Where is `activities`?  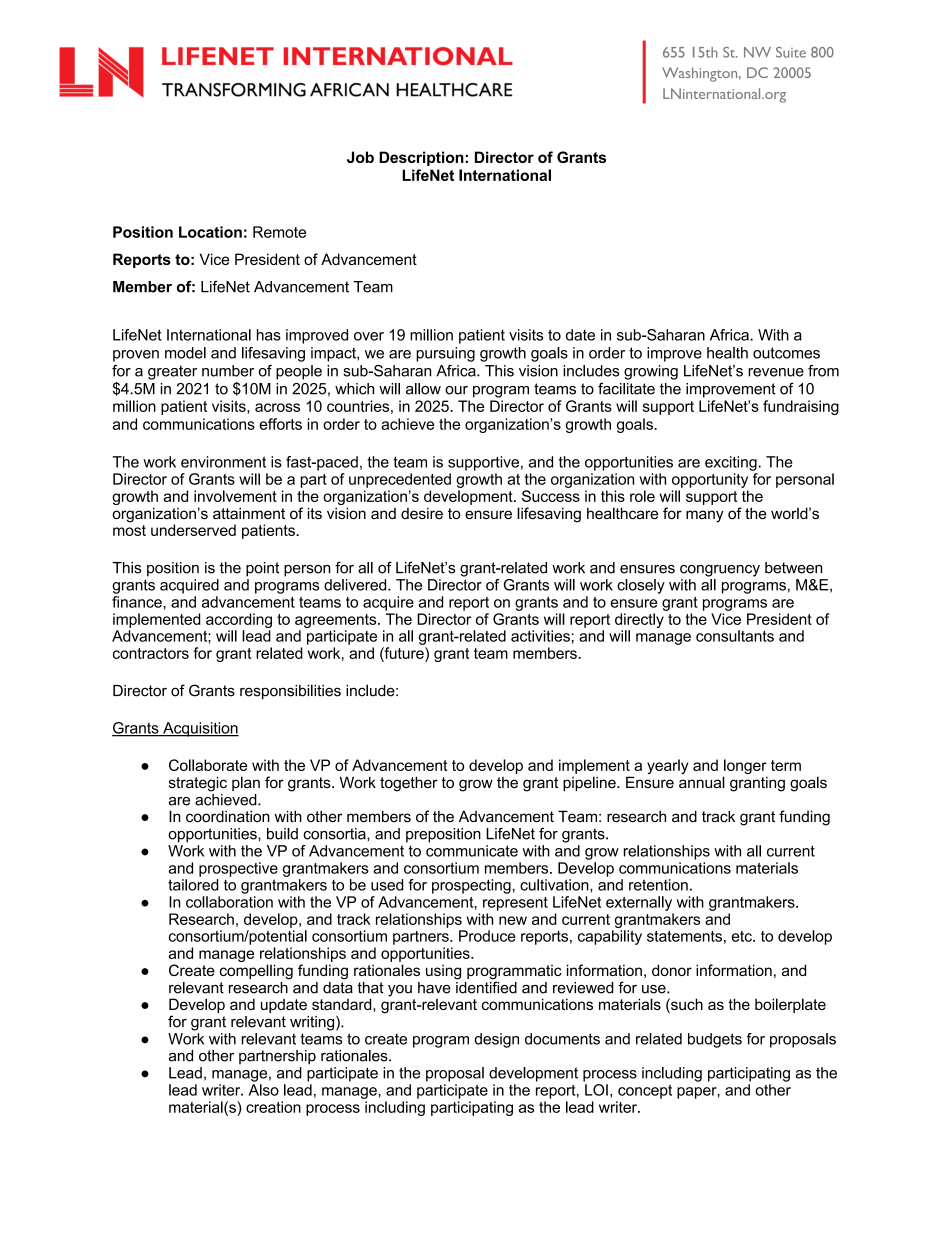 activities is located at coordinates (540, 636).
